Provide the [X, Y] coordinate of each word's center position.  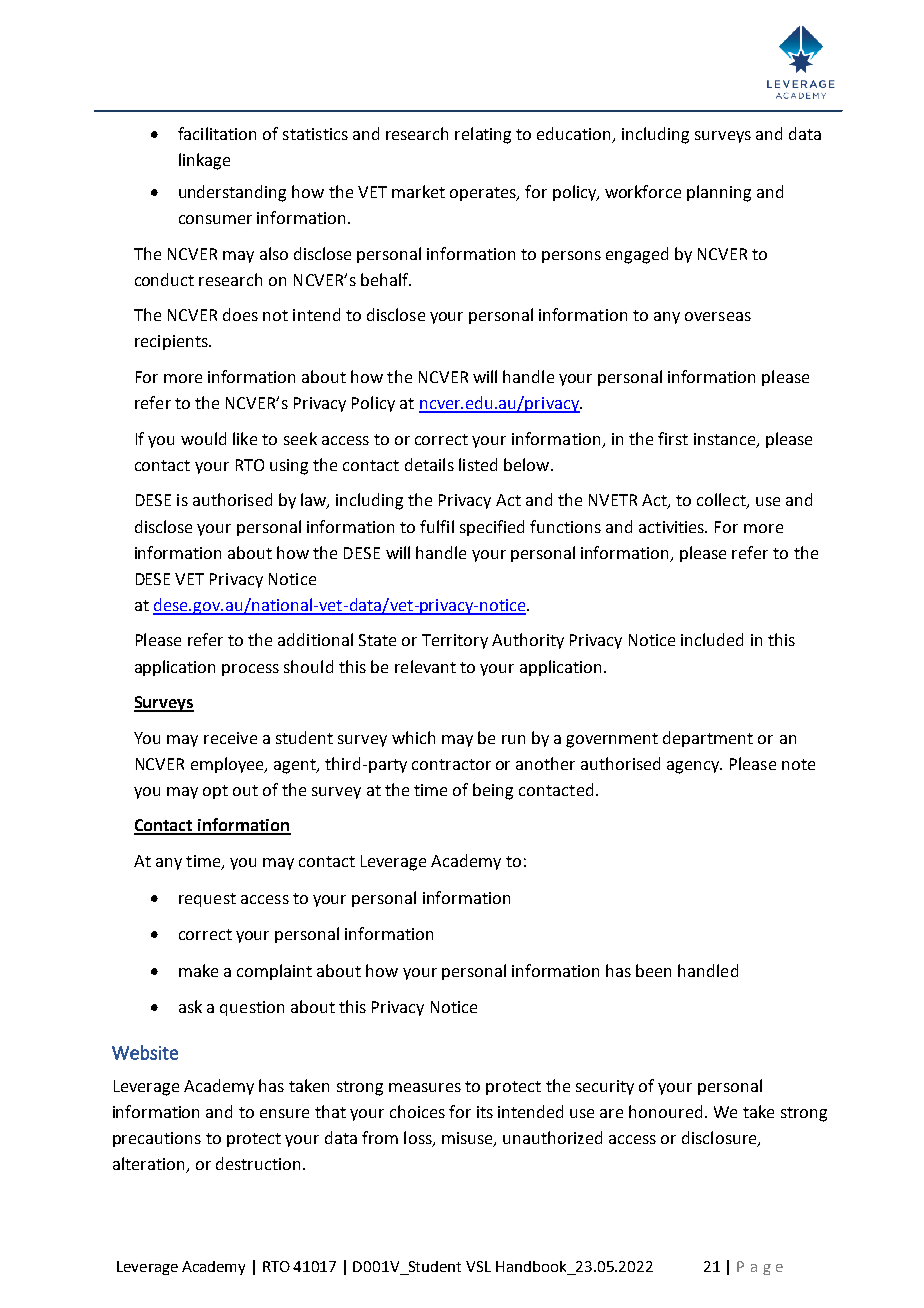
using [289, 467]
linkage [204, 161]
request [207, 900]
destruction [258, 1163]
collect [722, 501]
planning [719, 193]
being [493, 791]
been [653, 970]
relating [483, 135]
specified [492, 528]
